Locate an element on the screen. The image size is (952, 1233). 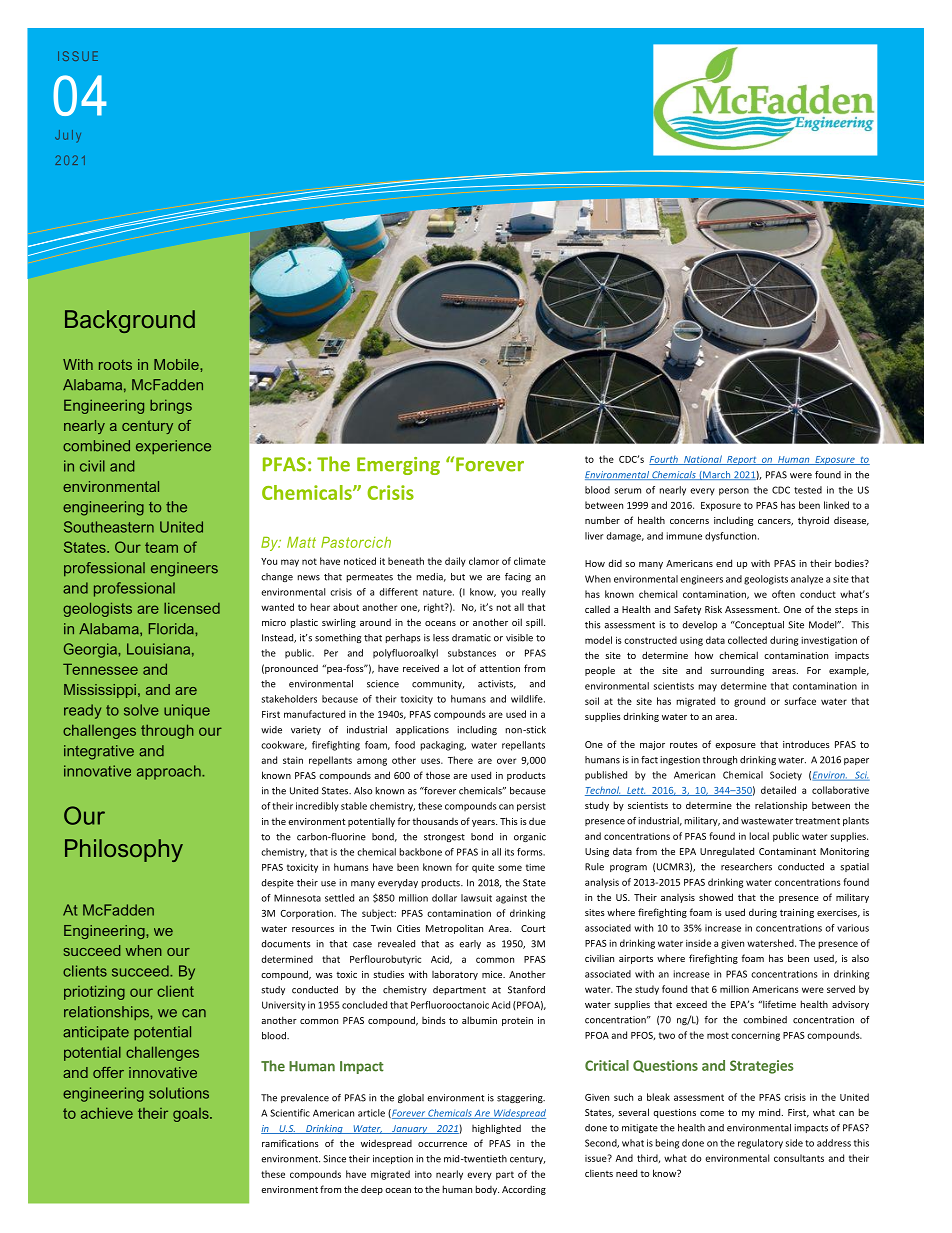
Report is located at coordinates (742, 460).
